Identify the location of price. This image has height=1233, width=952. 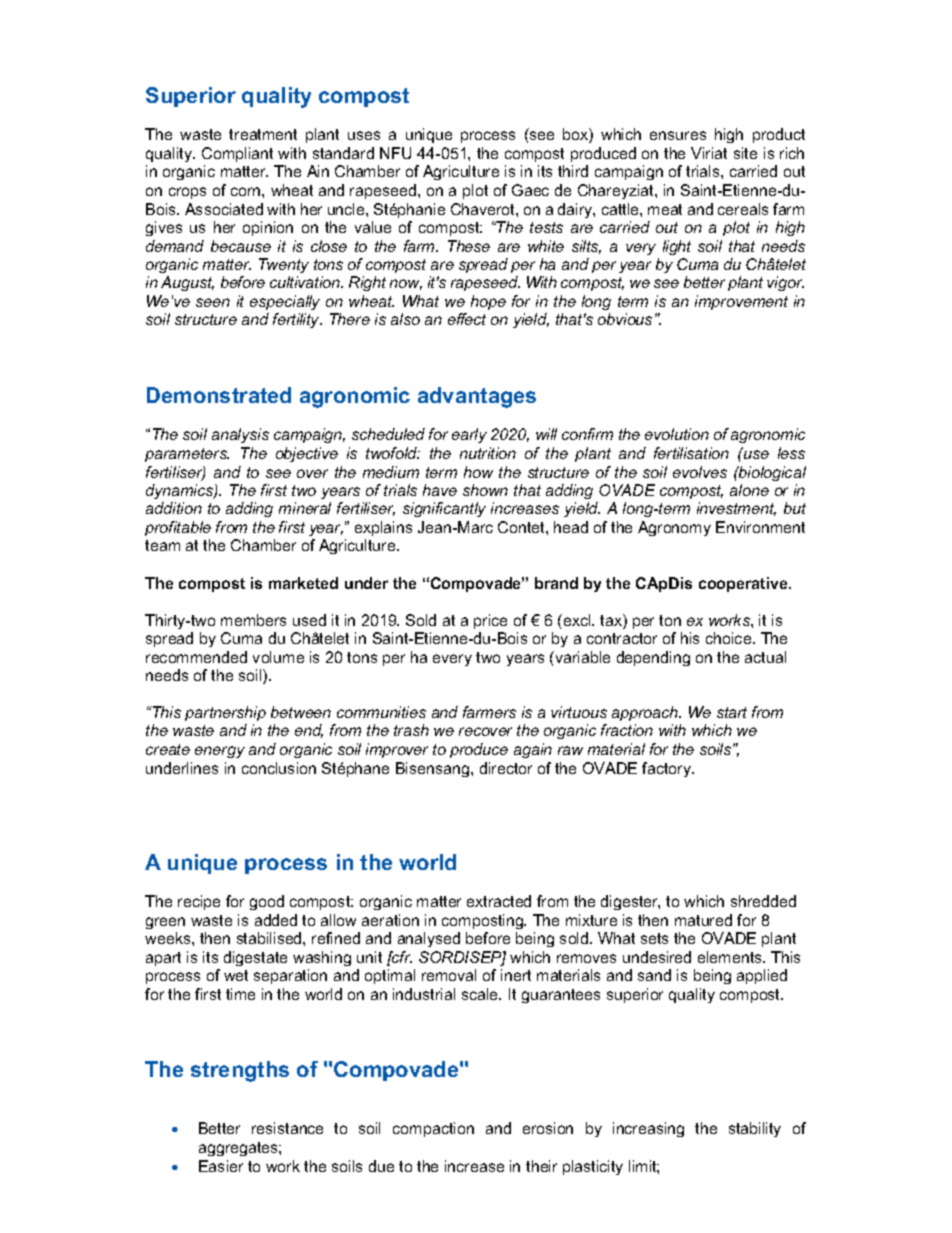
(490, 621).
